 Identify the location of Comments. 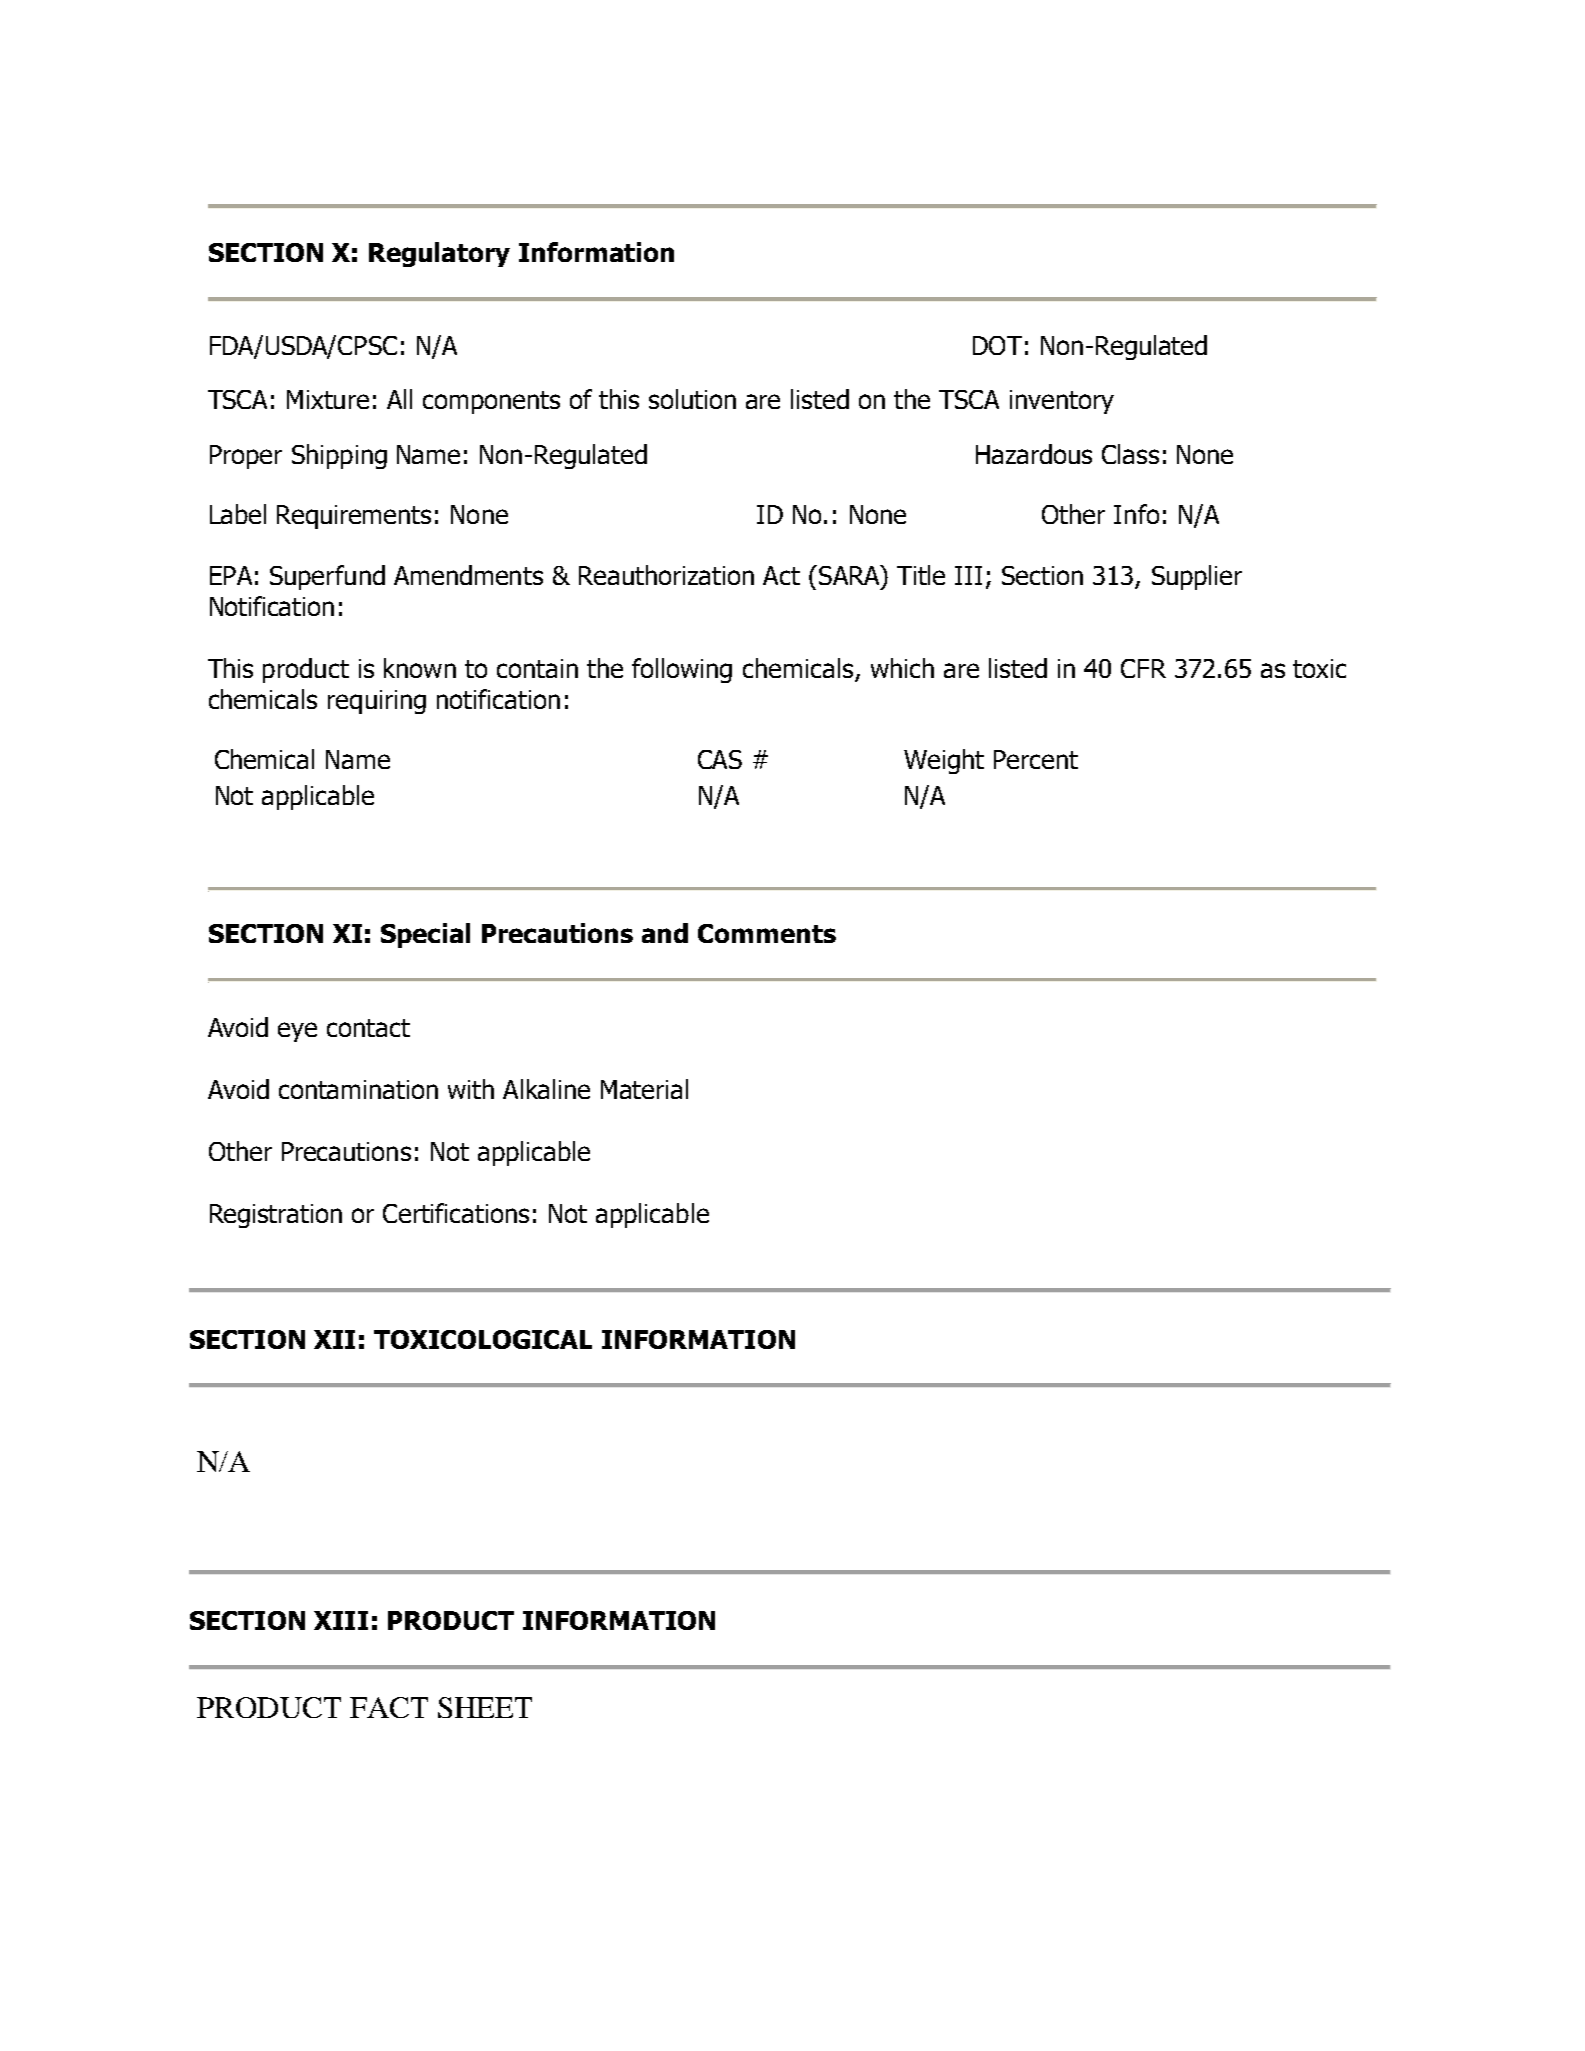
(767, 933).
